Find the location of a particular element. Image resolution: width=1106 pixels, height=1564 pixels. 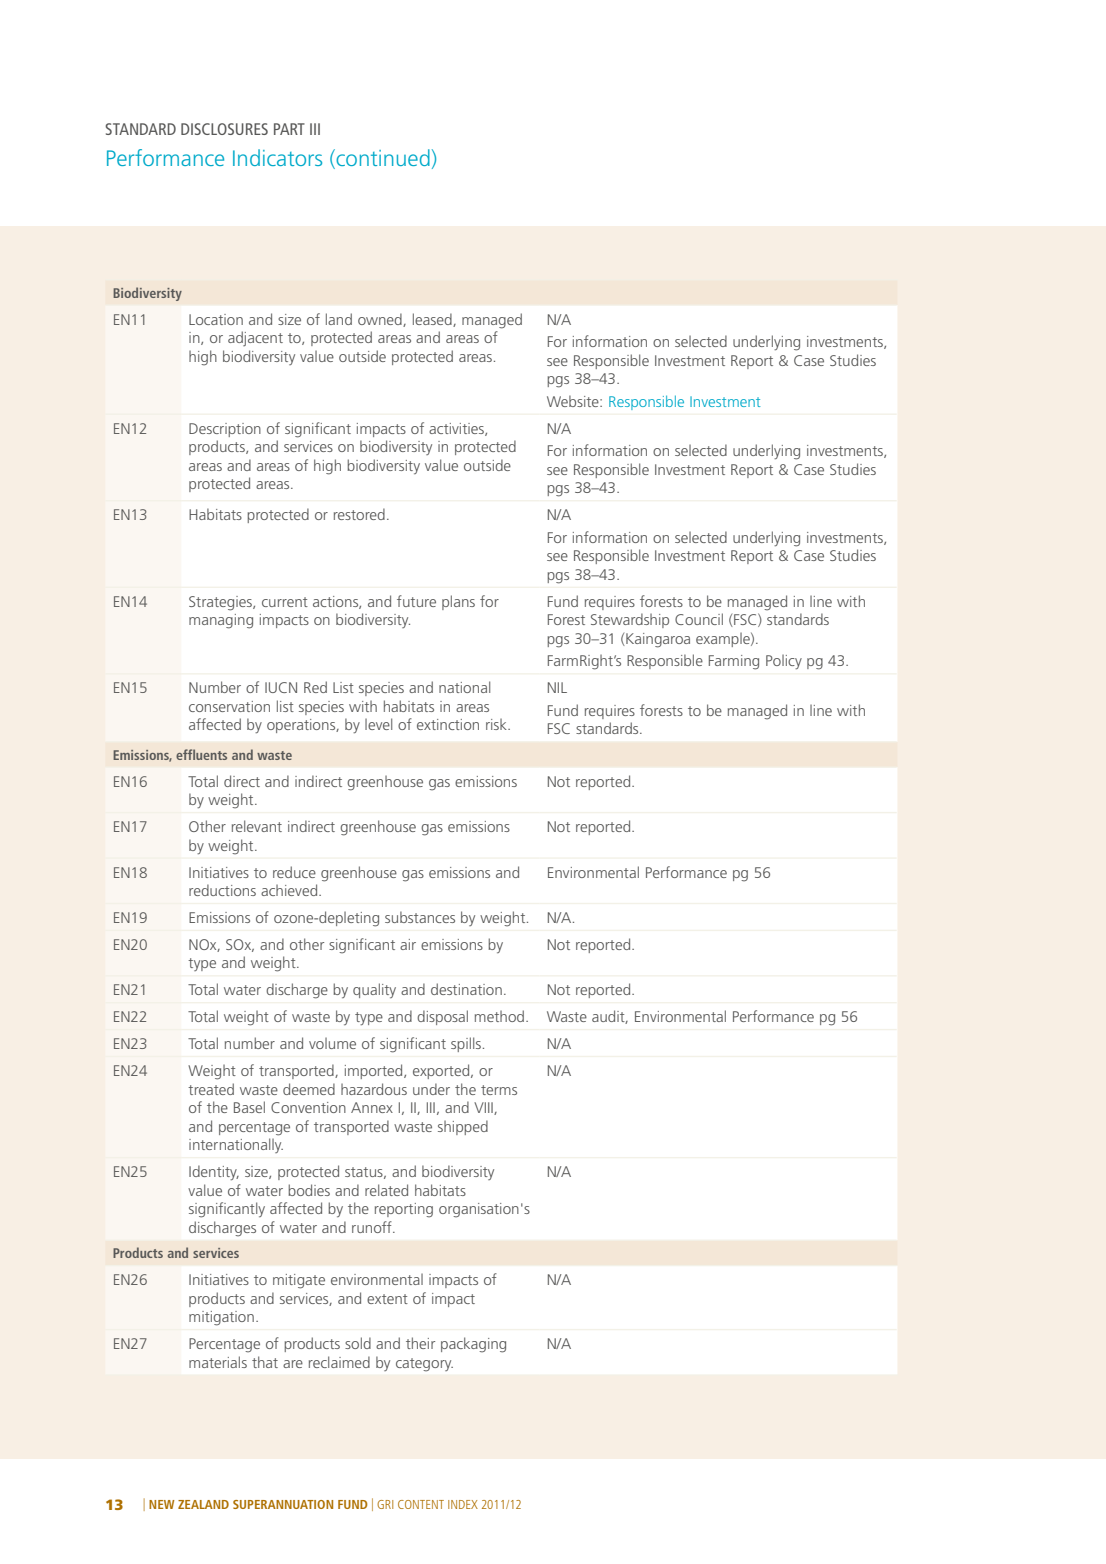

SUPERANNUATION is located at coordinates (283, 1504).
